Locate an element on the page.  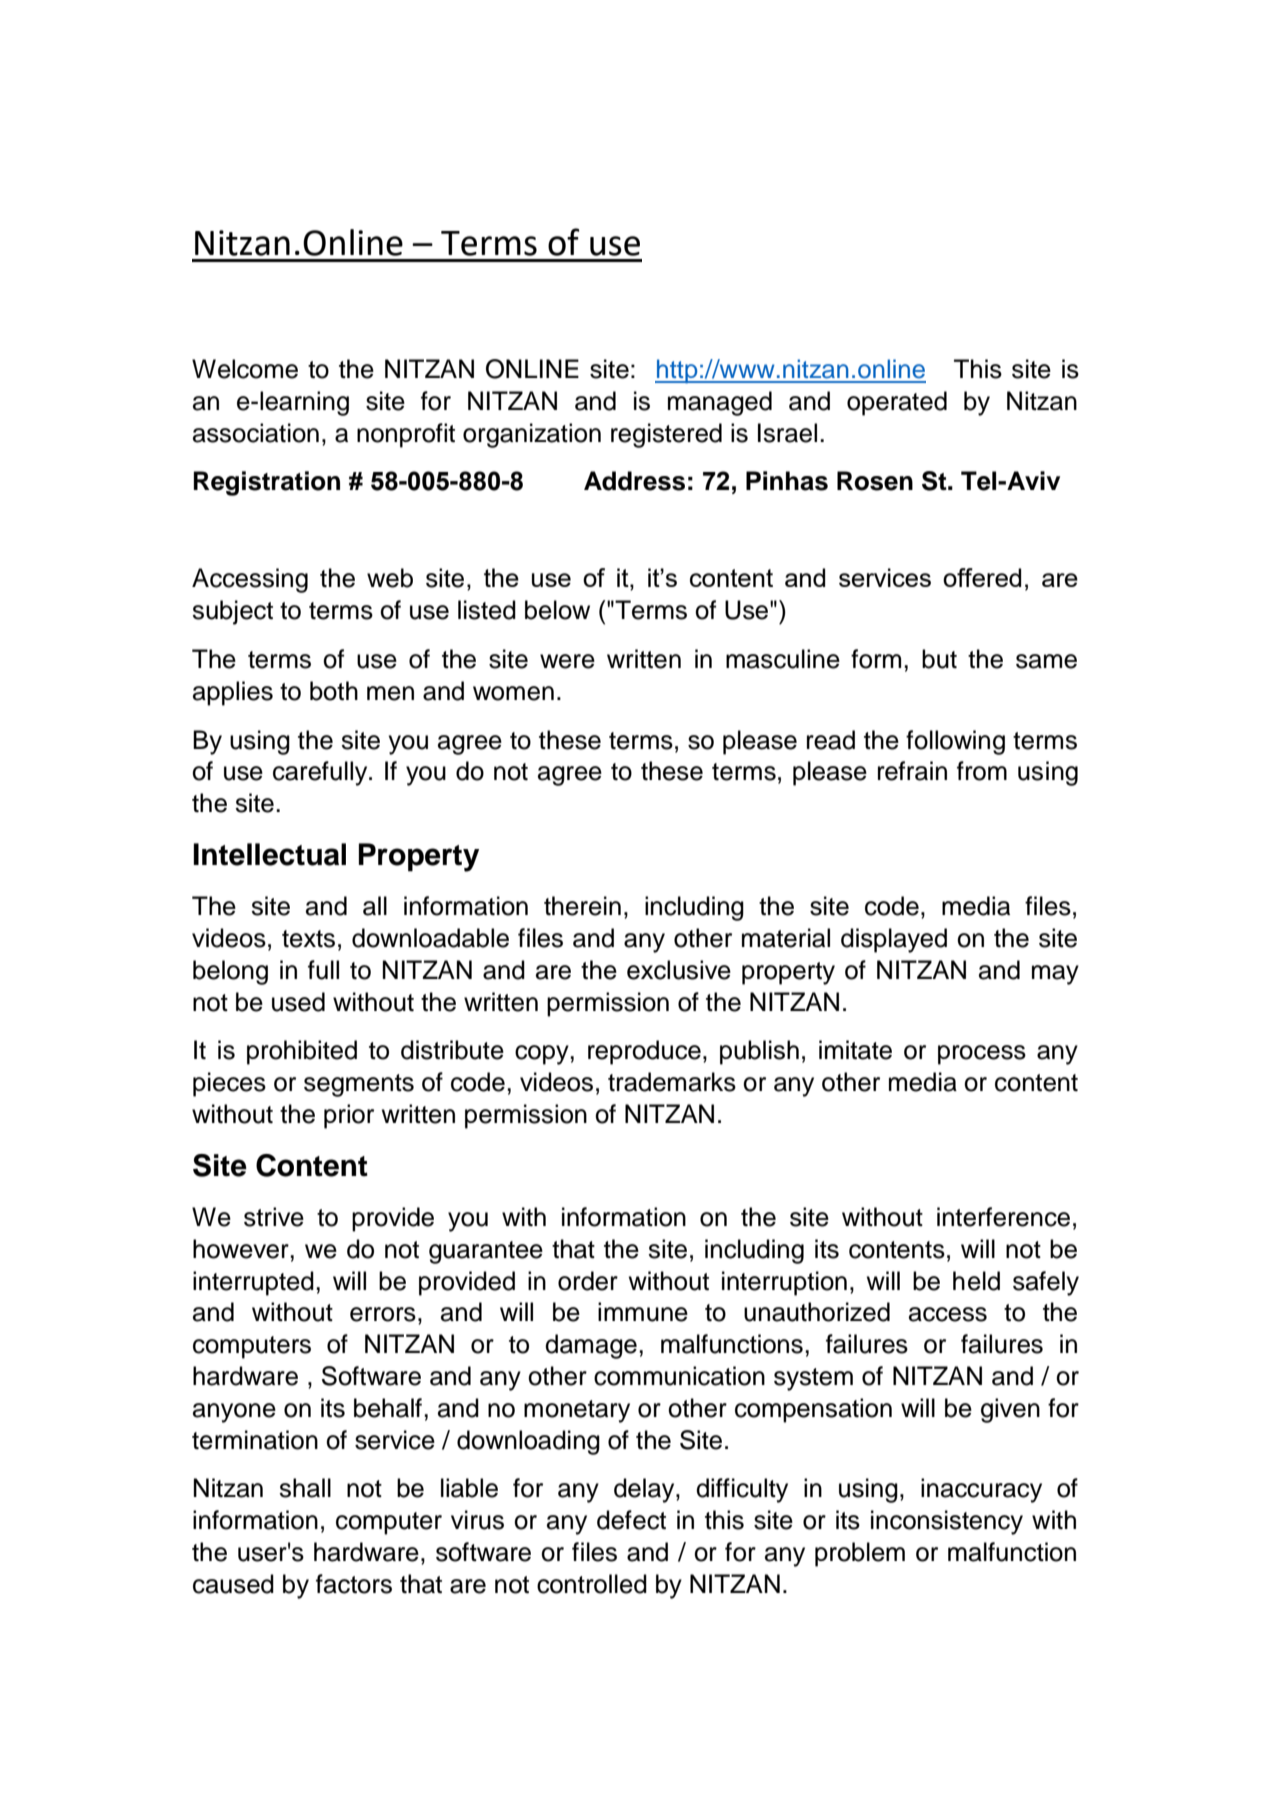
interrupted is located at coordinates (253, 1283).
